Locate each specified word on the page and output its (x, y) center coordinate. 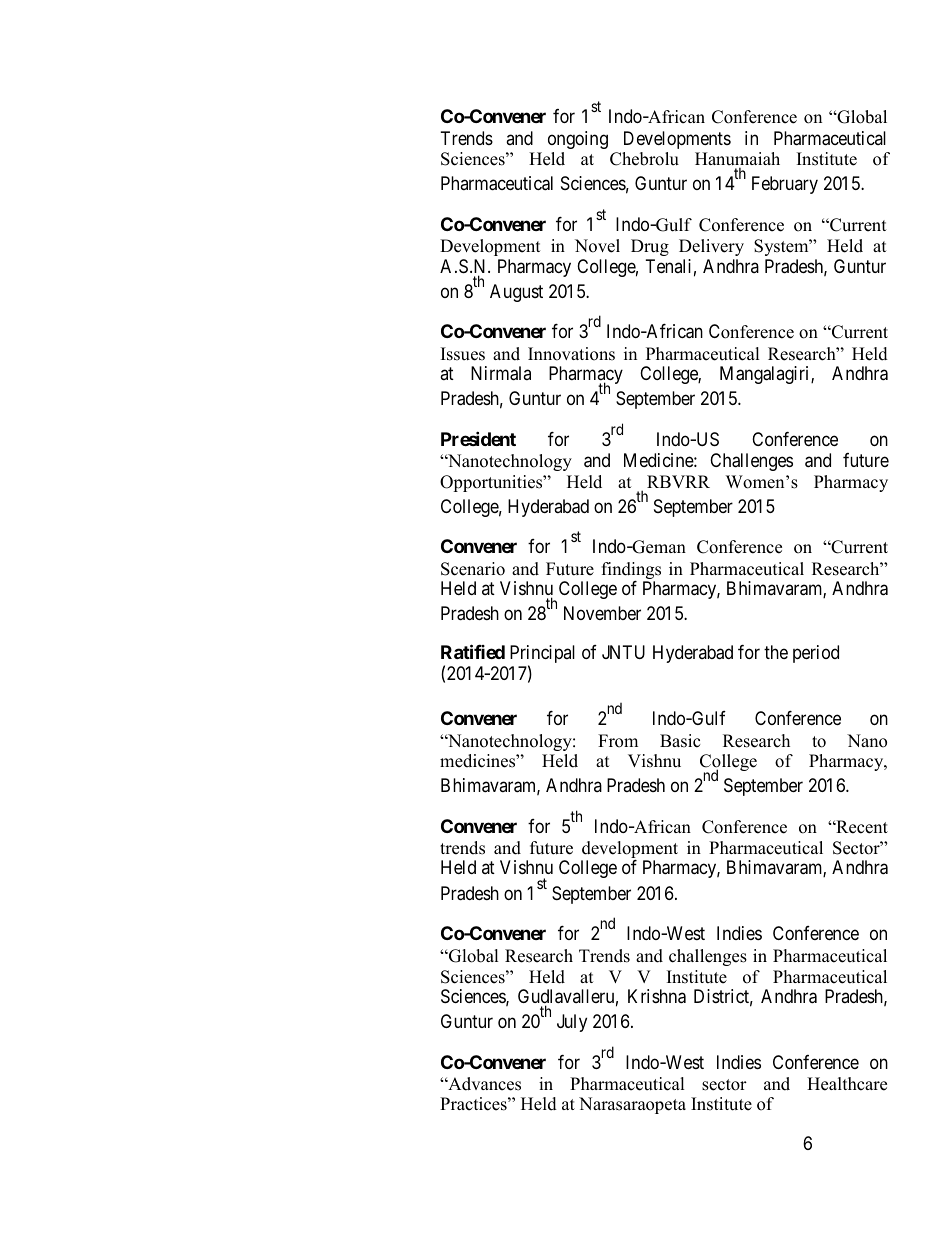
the (776, 652)
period (816, 654)
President (478, 438)
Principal (542, 655)
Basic (680, 741)
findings (631, 572)
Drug (650, 247)
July (572, 1023)
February (785, 185)
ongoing (578, 140)
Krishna (657, 996)
